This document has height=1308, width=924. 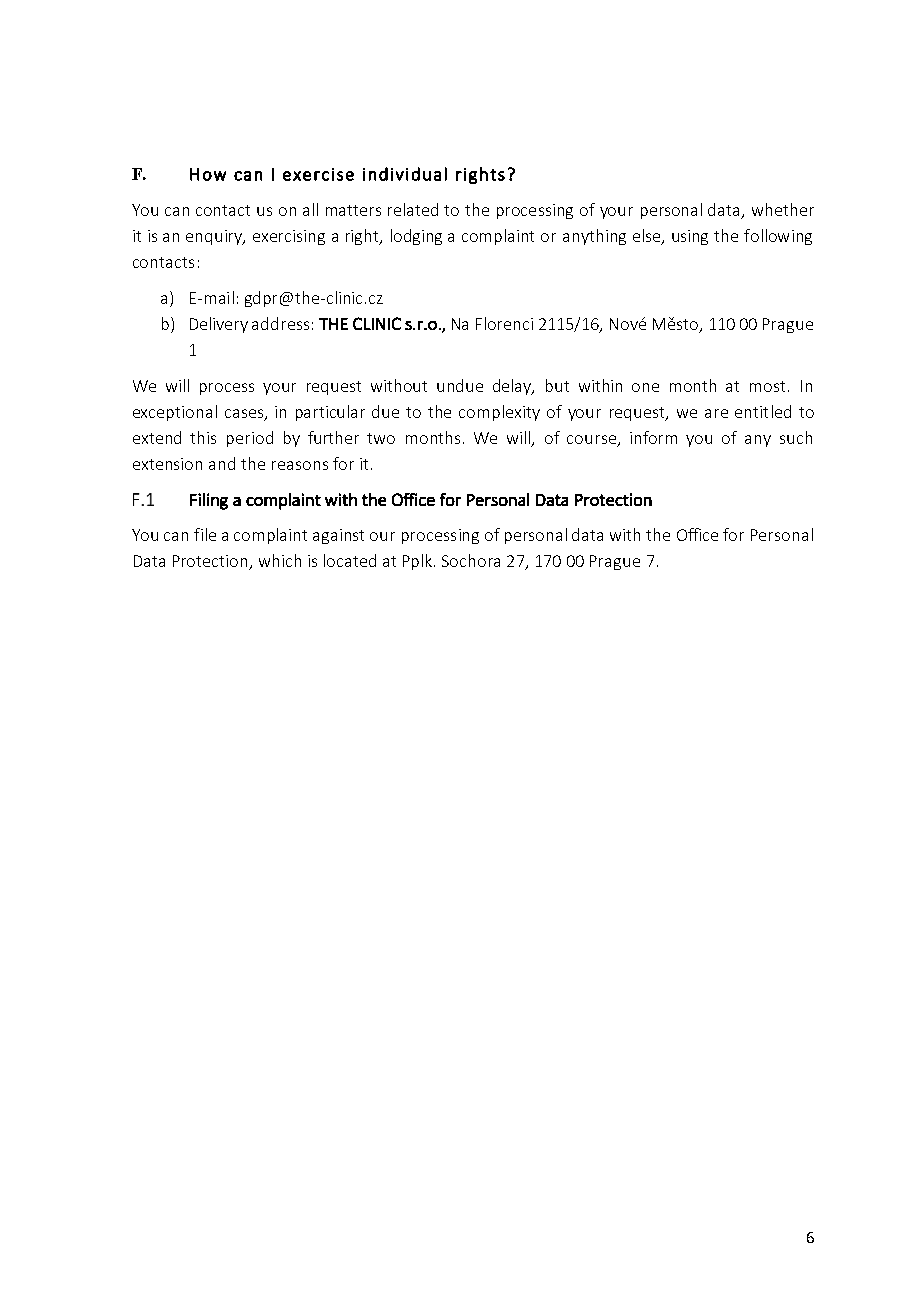 I want to click on file, so click(x=205, y=534).
